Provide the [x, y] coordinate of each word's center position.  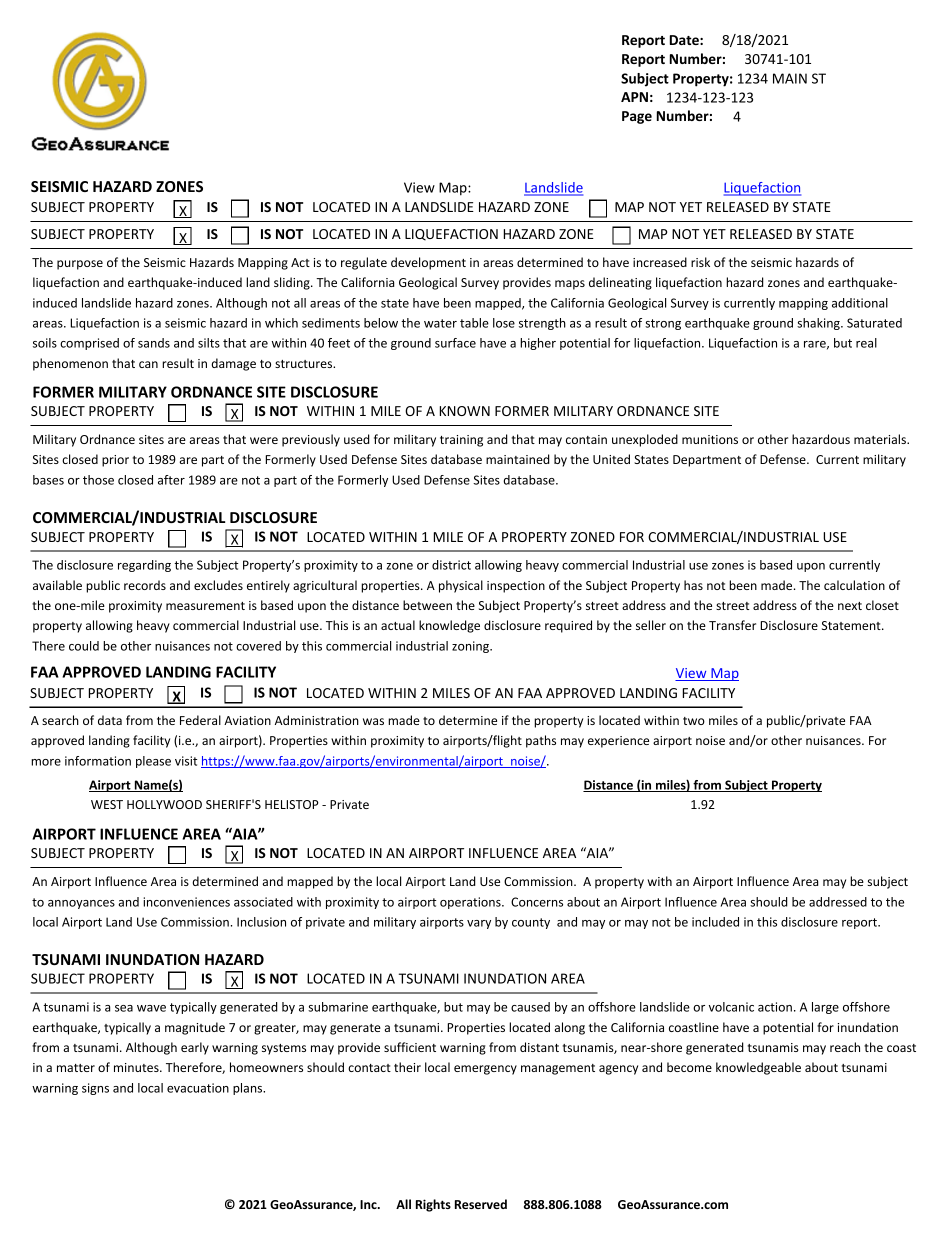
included [715, 922]
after [171, 480]
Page [637, 117]
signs [95, 1089]
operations [471, 903]
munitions [710, 439]
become [689, 1067]
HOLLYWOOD [164, 804]
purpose [80, 265]
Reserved [481, 1204]
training [461, 441]
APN [634, 97]
